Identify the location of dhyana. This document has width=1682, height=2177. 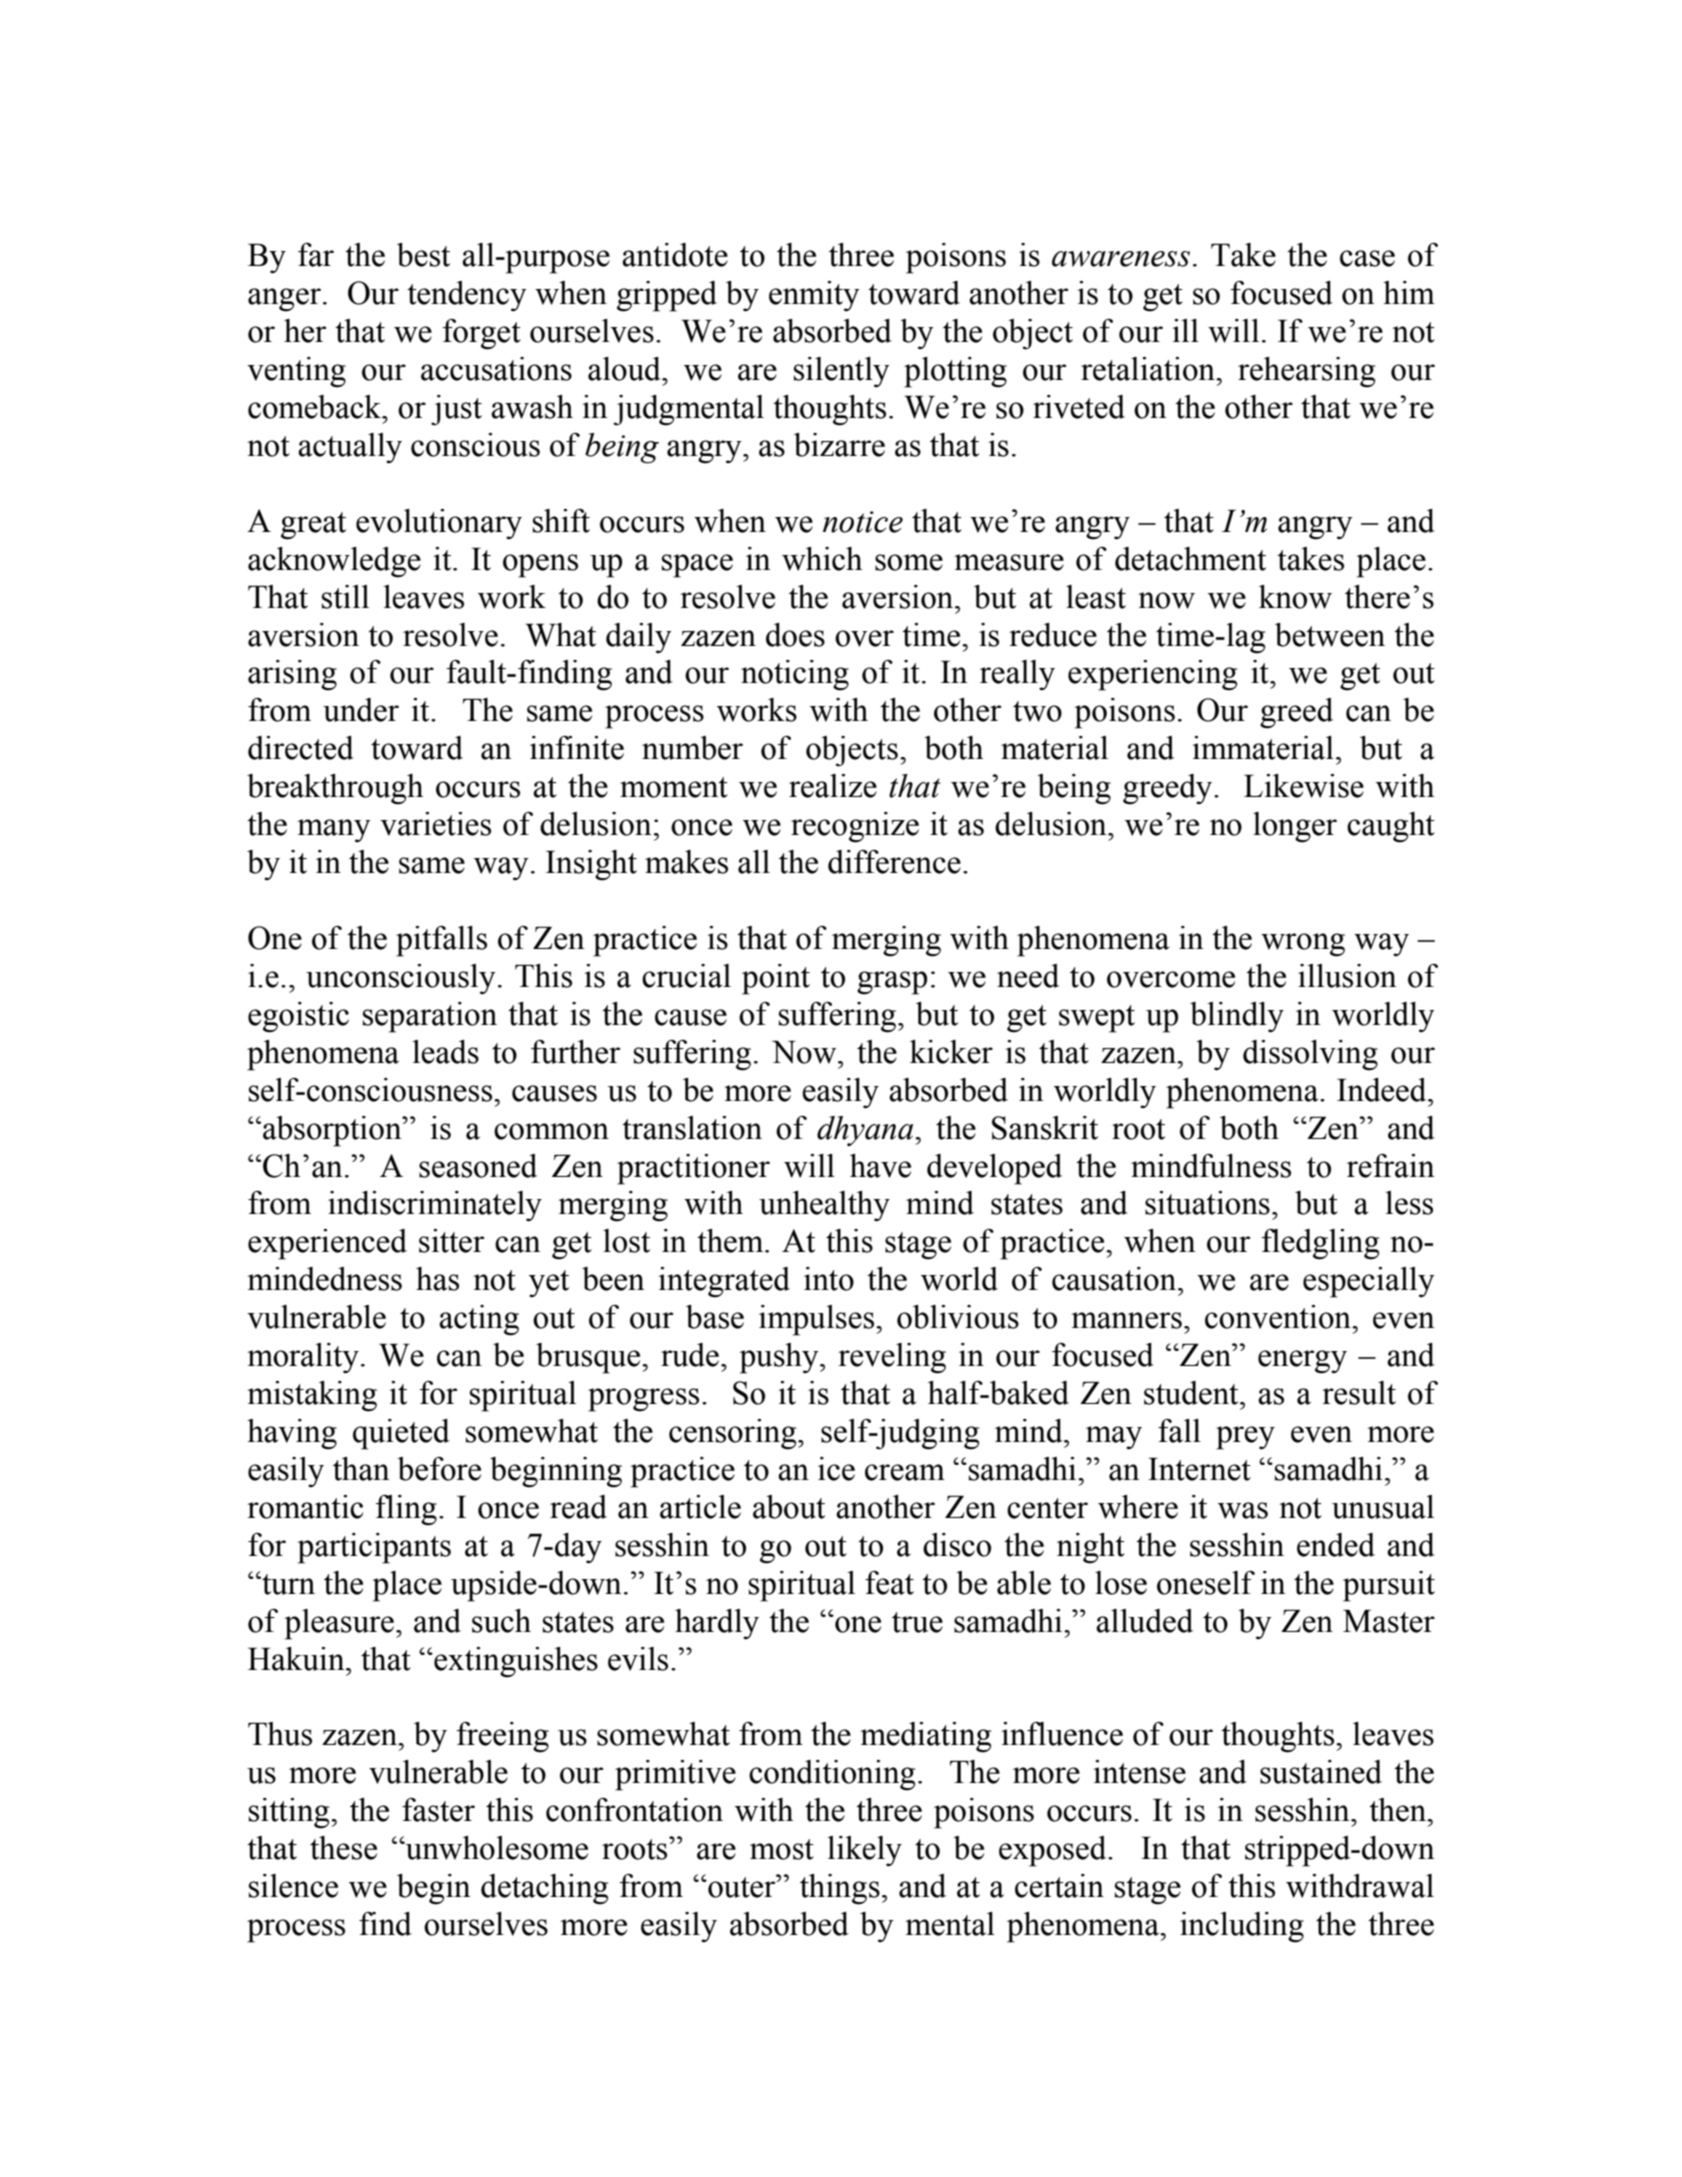
(866, 1131).
